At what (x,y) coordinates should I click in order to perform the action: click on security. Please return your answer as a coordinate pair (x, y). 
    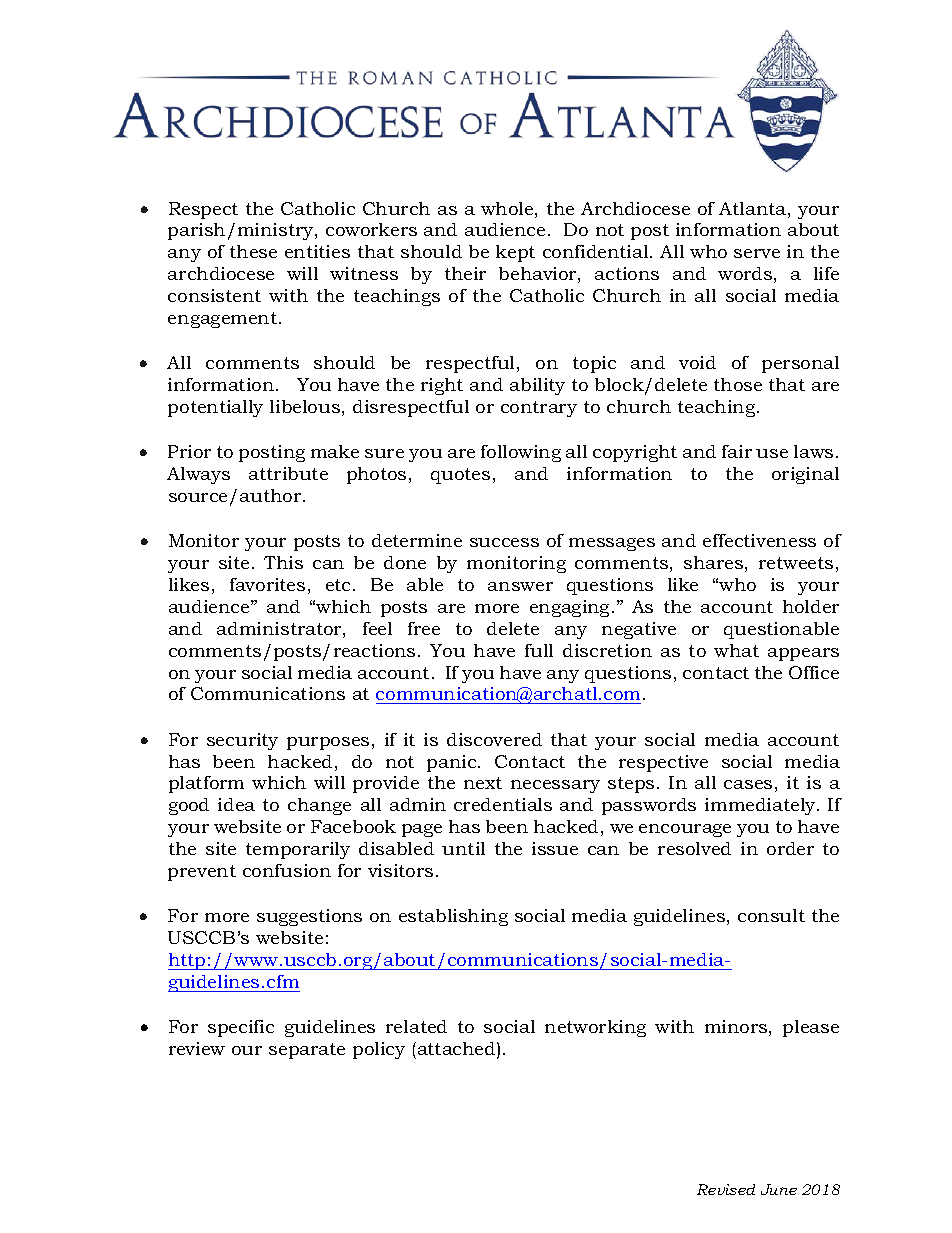
    Looking at the image, I should click on (242, 741).
